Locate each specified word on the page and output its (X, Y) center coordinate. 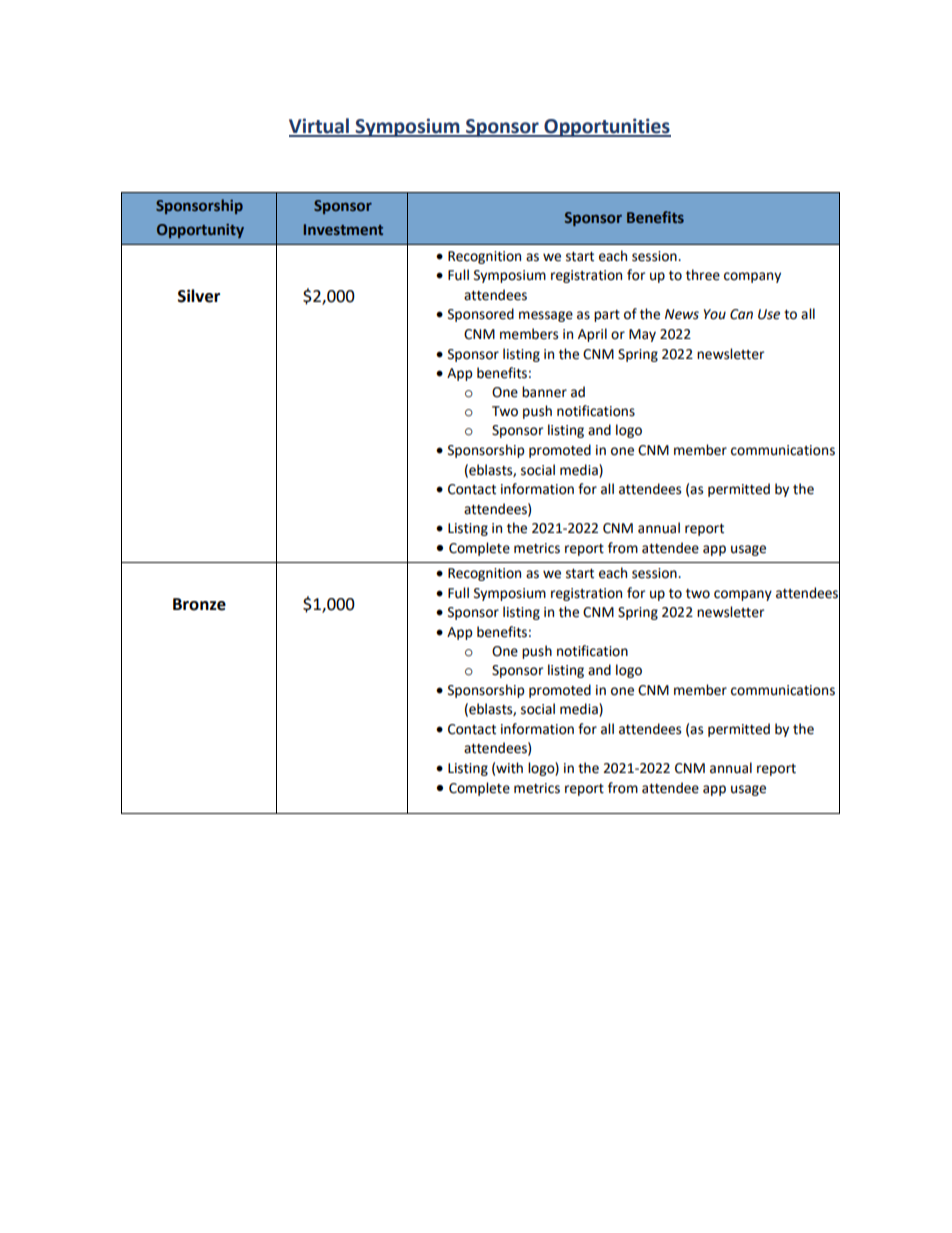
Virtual (320, 127)
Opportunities (606, 127)
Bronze (199, 604)
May (642, 335)
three (703, 275)
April (592, 335)
